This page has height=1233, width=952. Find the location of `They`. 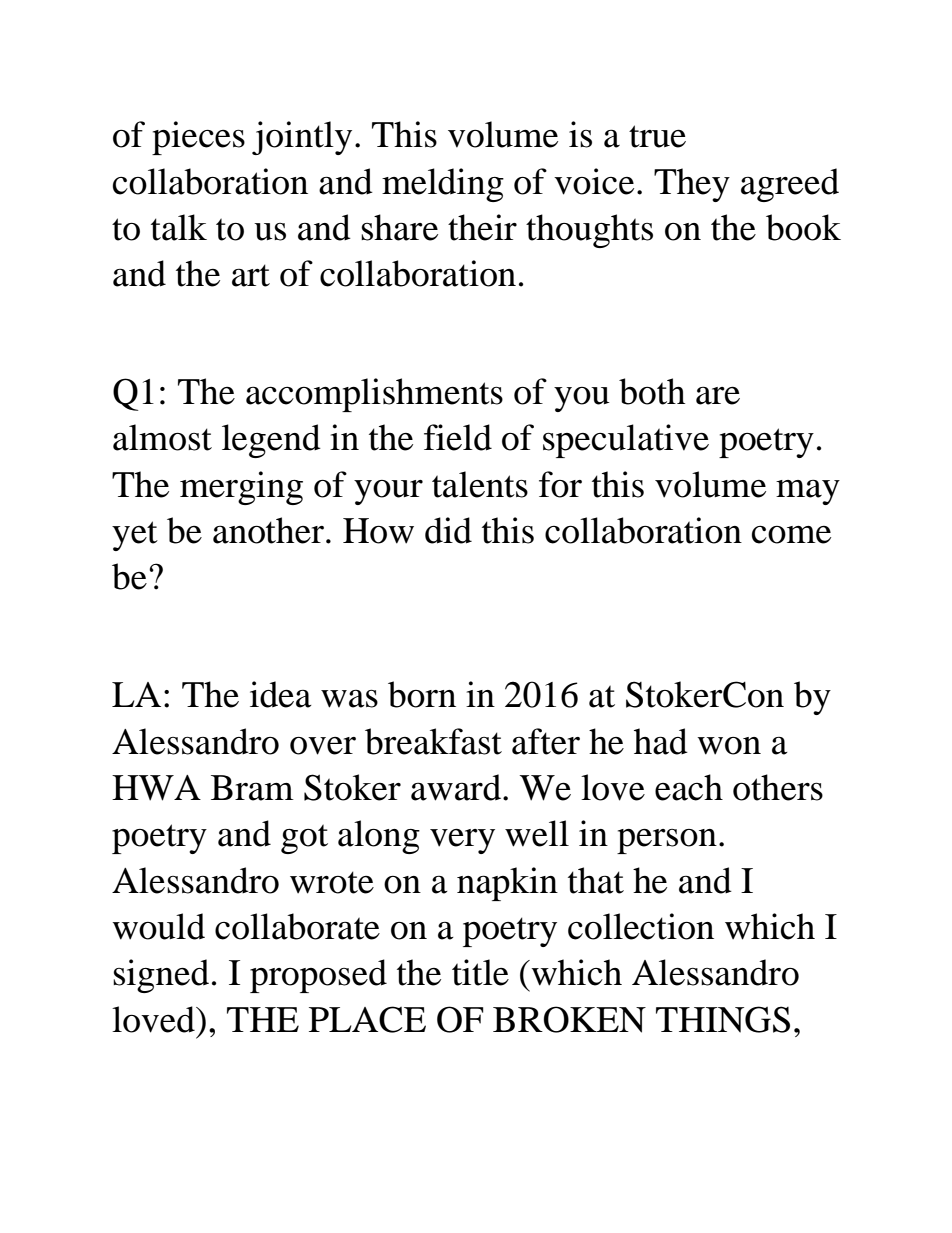

They is located at coordinates (692, 185).
